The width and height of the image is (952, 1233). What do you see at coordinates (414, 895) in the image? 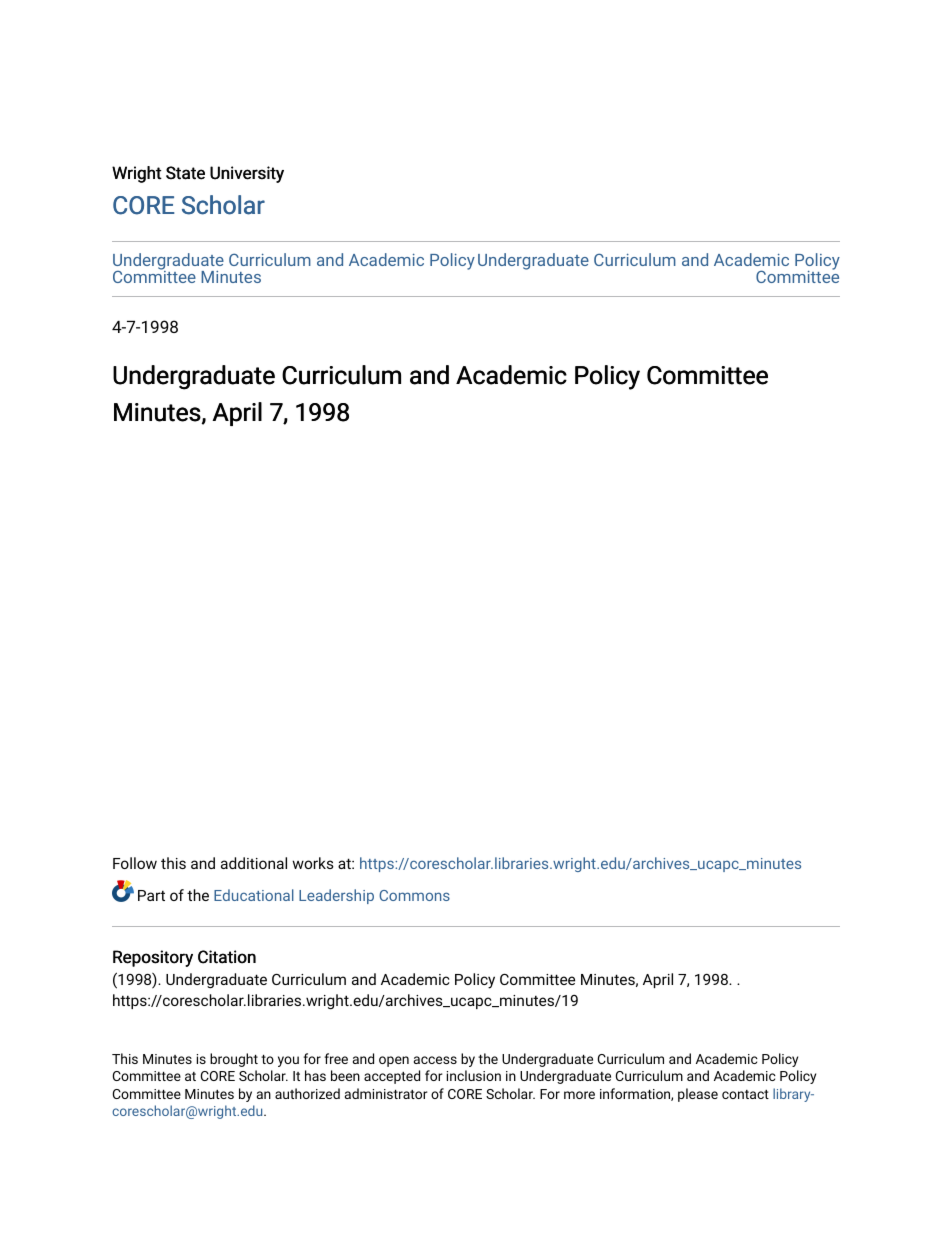
I see `Commons` at bounding box center [414, 895].
